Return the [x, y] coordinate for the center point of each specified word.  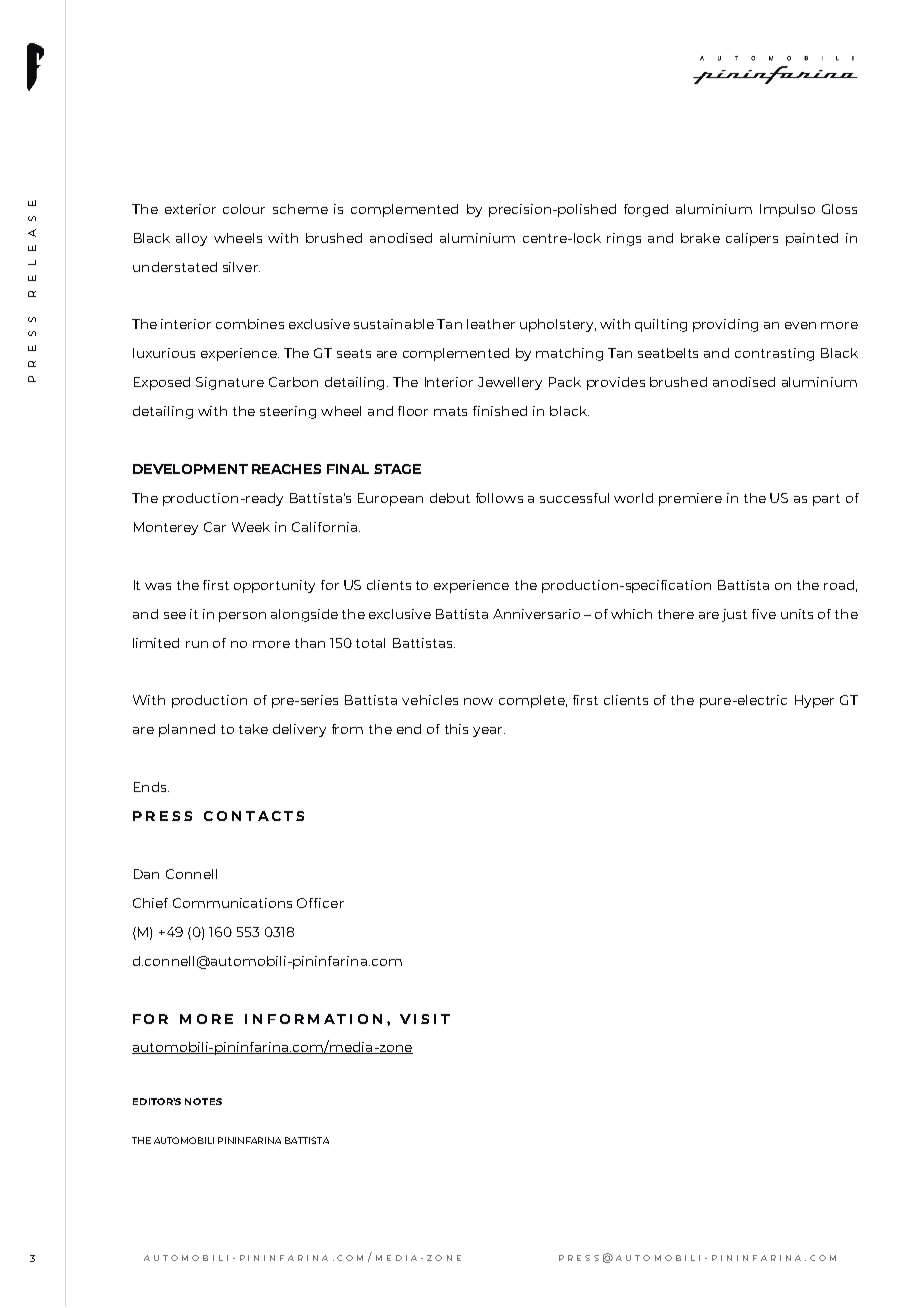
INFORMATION [313, 1019]
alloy [191, 239]
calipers [752, 239]
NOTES [203, 1101]
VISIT [425, 1019]
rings [624, 239]
